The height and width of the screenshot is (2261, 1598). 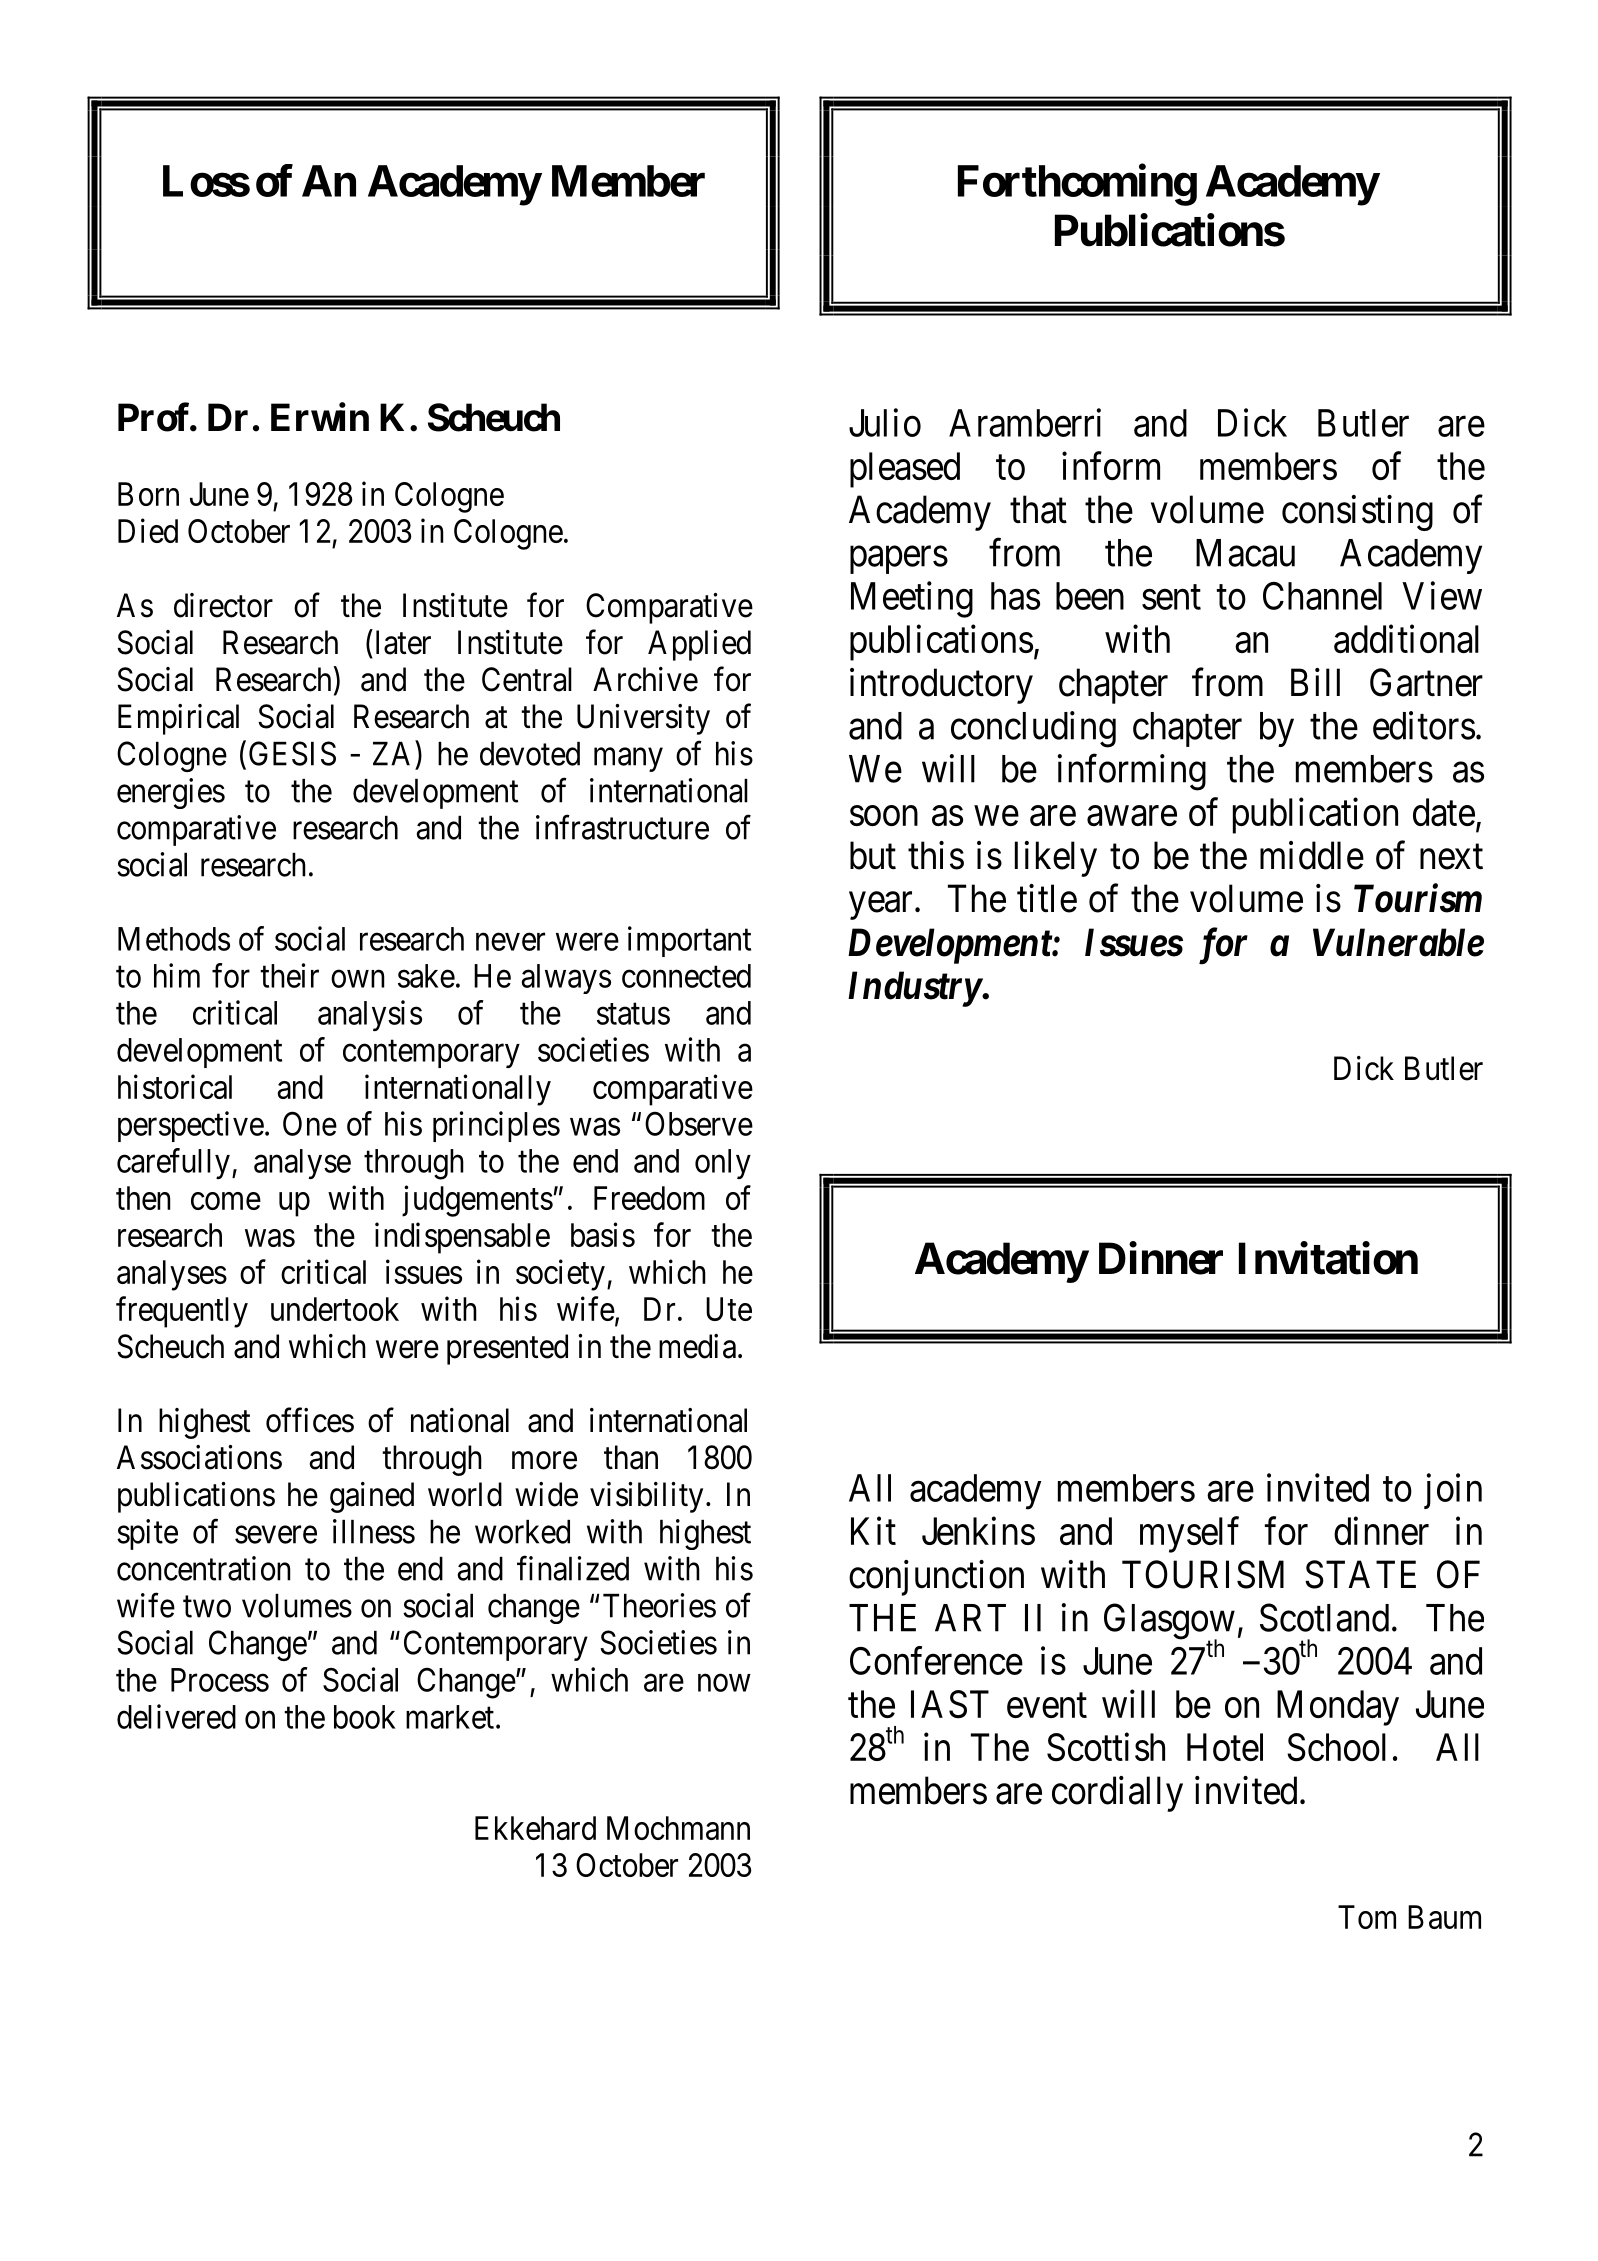 What do you see at coordinates (1367, 1917) in the screenshot?
I see `Tom` at bounding box center [1367, 1917].
